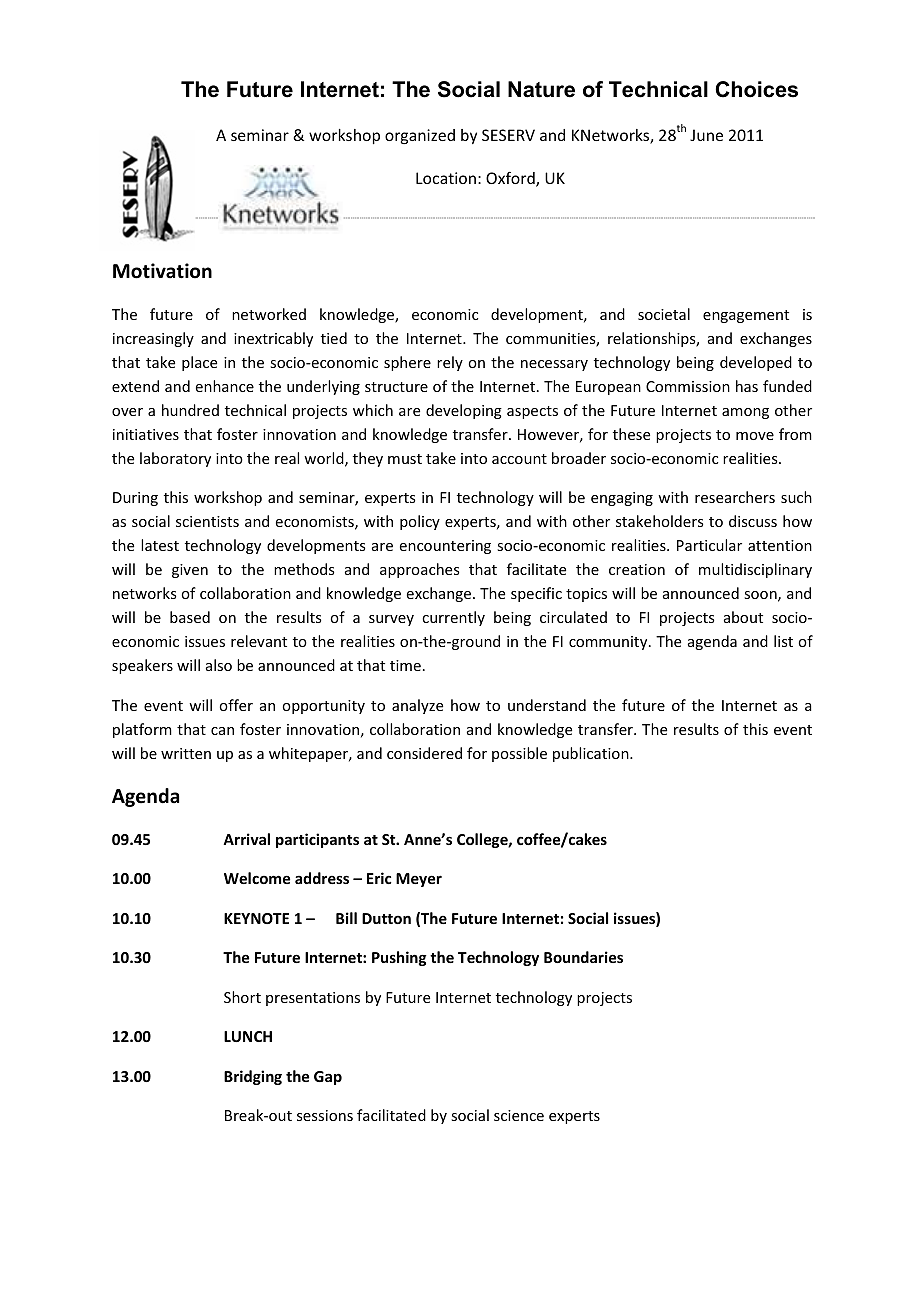 Image resolution: width=924 pixels, height=1308 pixels. I want to click on currently, so click(453, 618).
